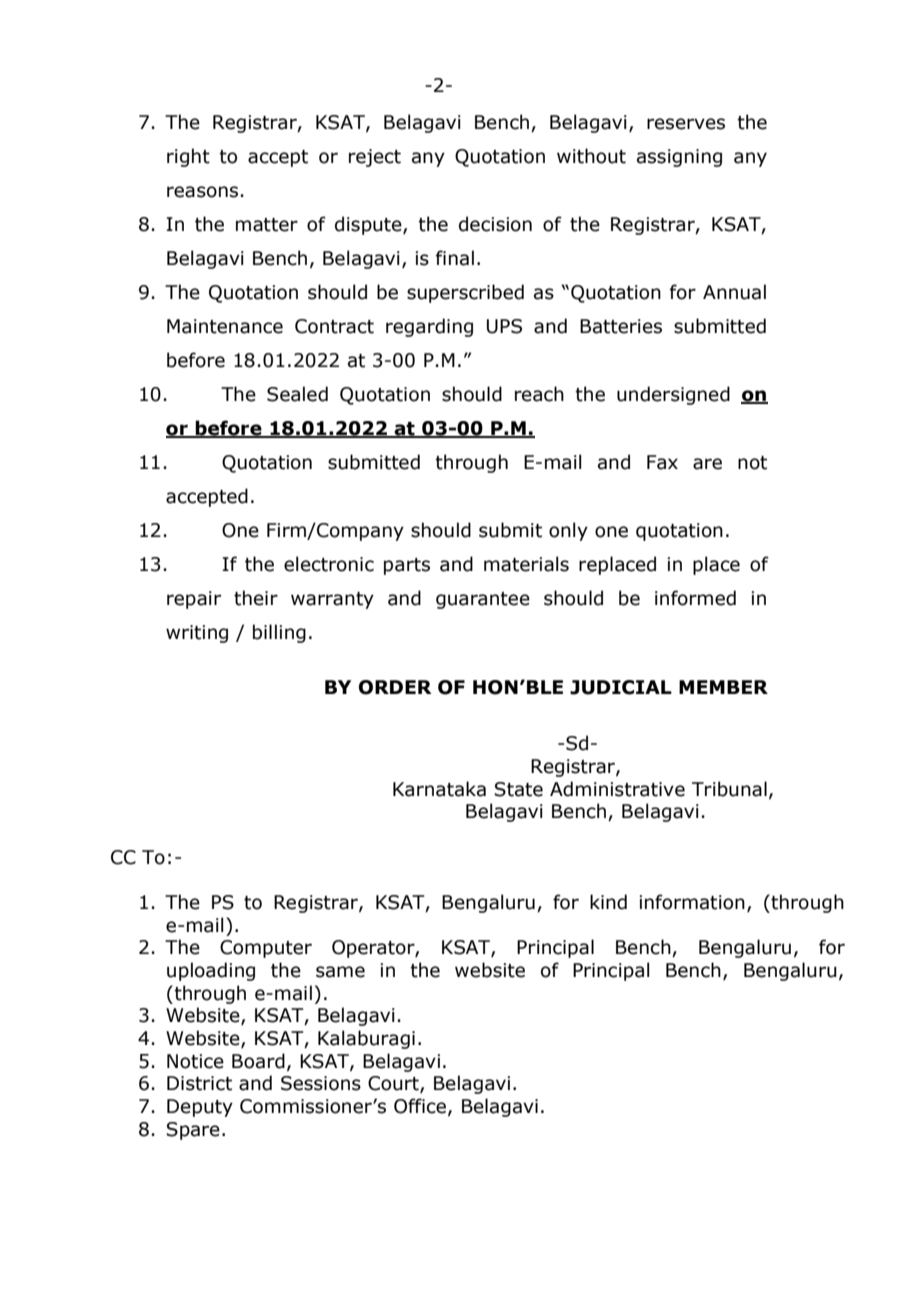 The height and width of the screenshot is (1308, 924). What do you see at coordinates (279, 633) in the screenshot?
I see `billing` at bounding box center [279, 633].
